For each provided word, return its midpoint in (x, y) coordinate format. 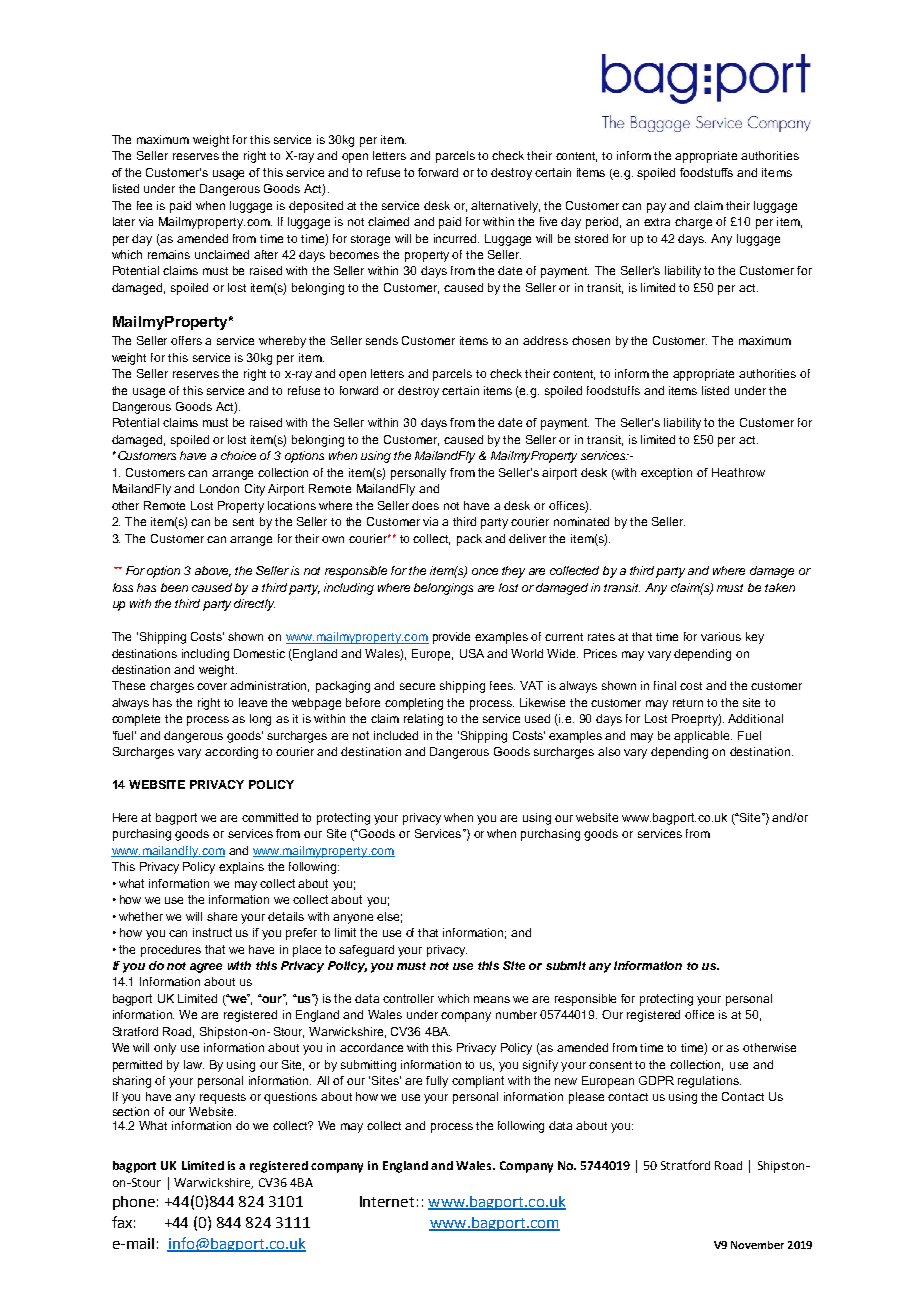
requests (223, 1098)
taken (780, 587)
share (222, 916)
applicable (703, 737)
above (213, 571)
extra (657, 222)
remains (169, 254)
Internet (387, 1201)
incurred (456, 238)
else (389, 917)
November (757, 1245)
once (485, 571)
